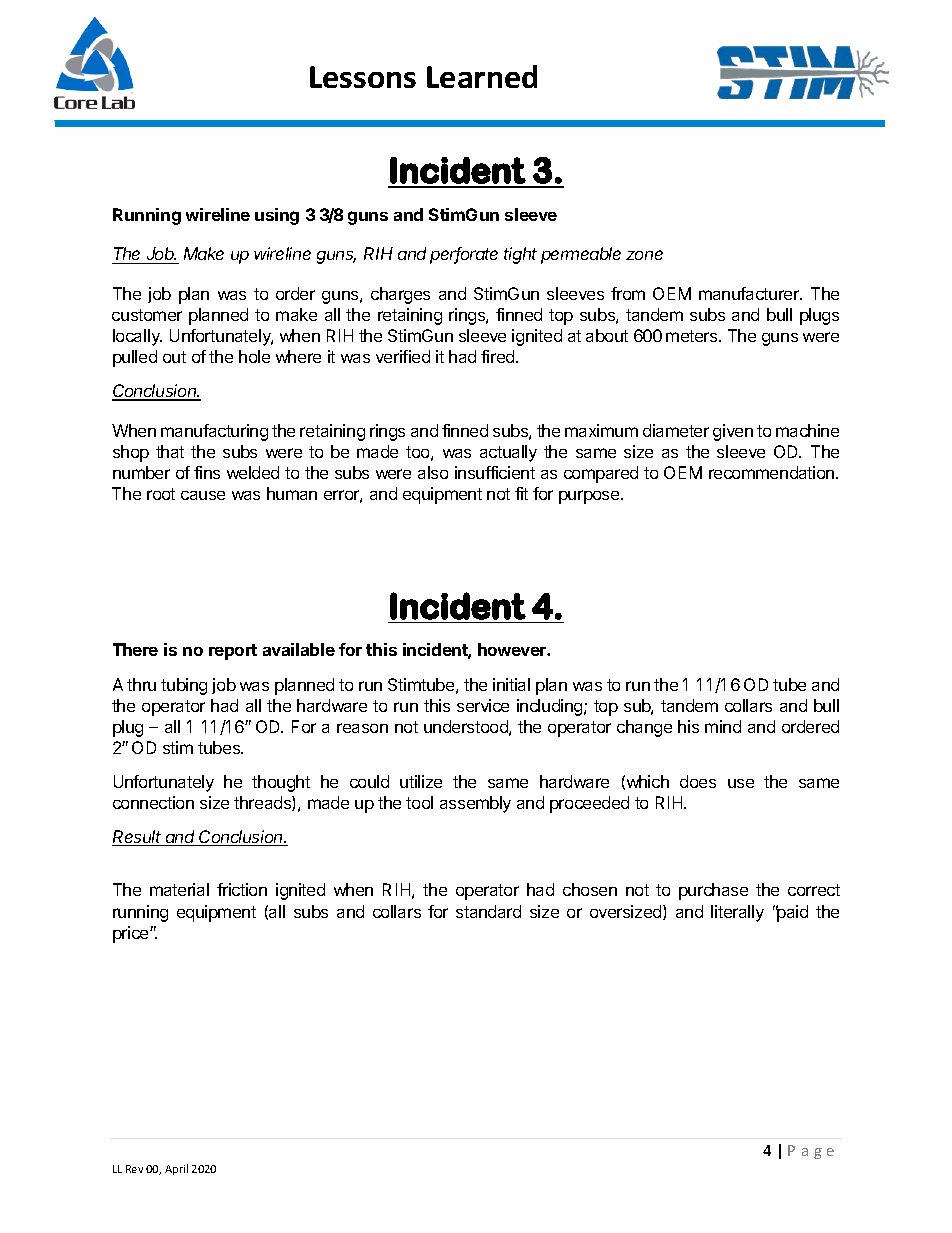 This document has height=1233, width=952. I want to click on Learned, so click(482, 76).
